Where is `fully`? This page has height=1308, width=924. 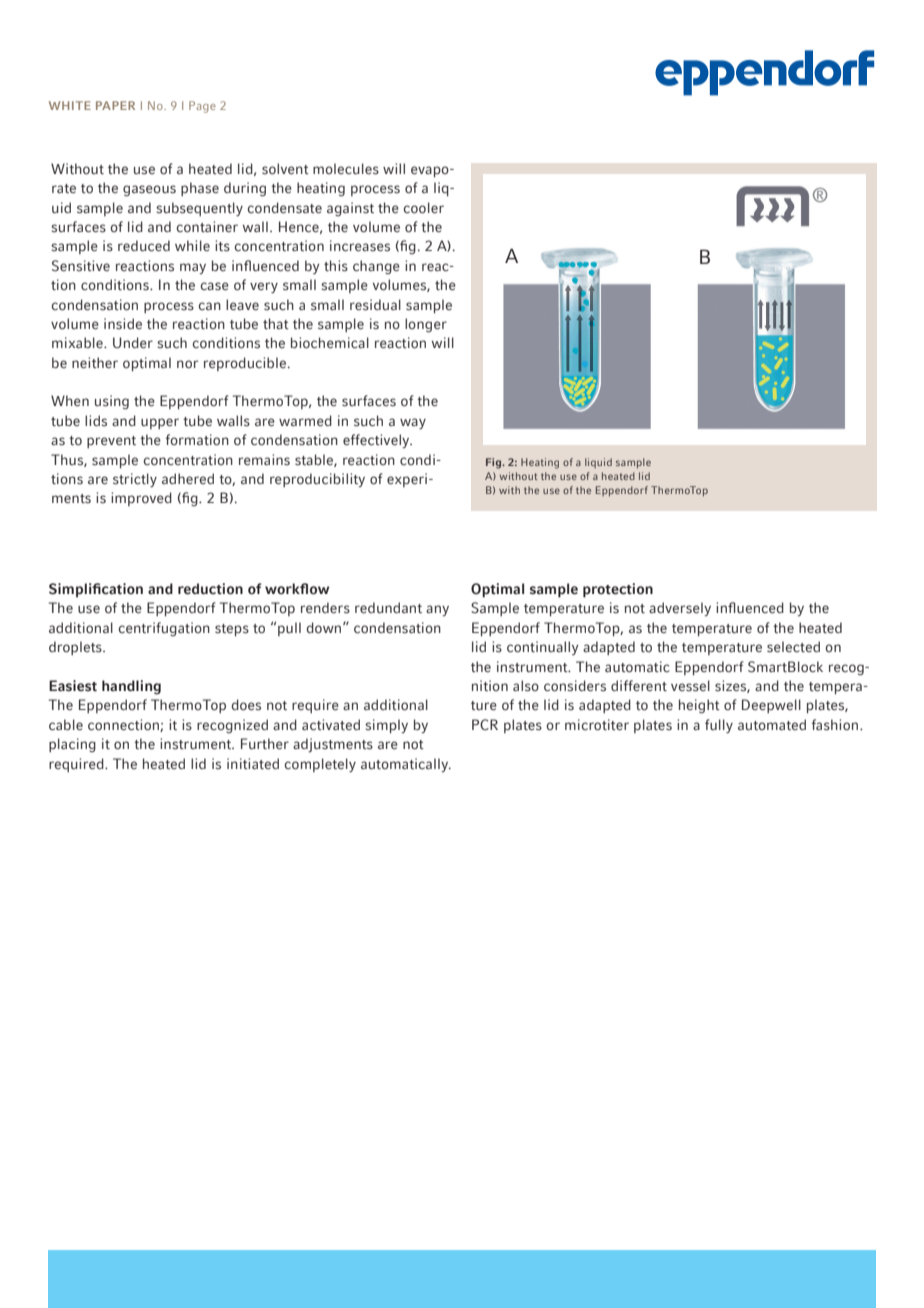 fully is located at coordinates (719, 726).
